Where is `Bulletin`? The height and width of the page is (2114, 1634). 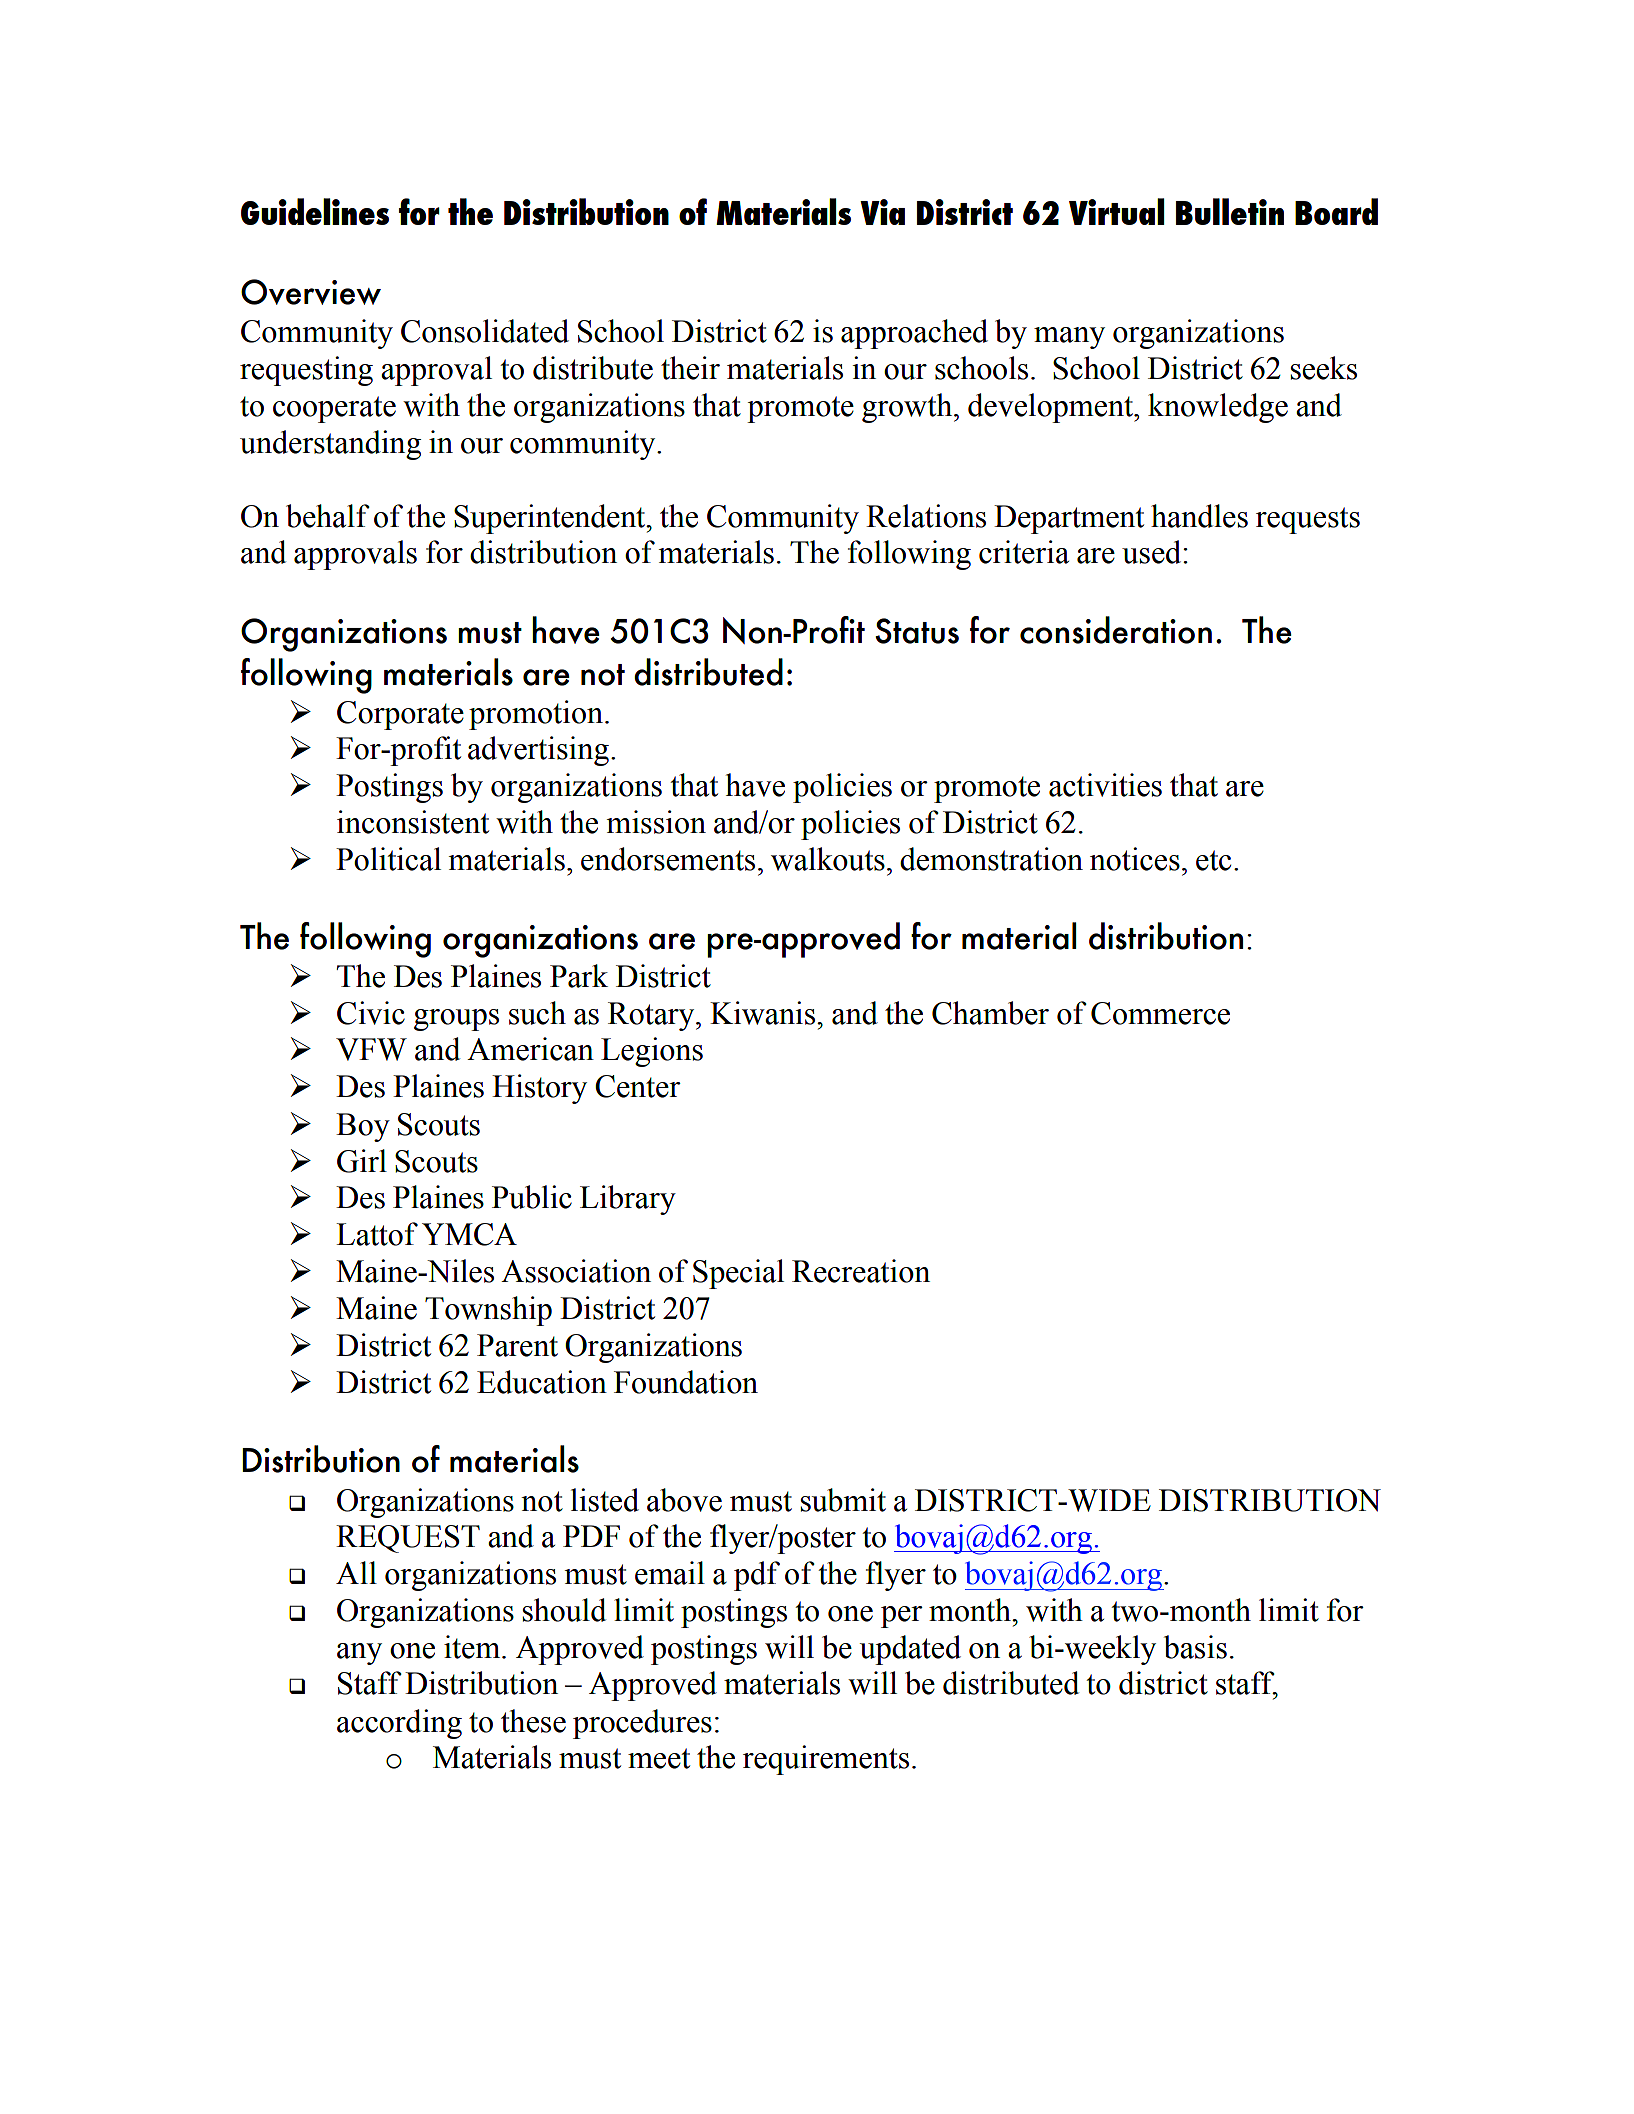
Bulletin is located at coordinates (1230, 211).
